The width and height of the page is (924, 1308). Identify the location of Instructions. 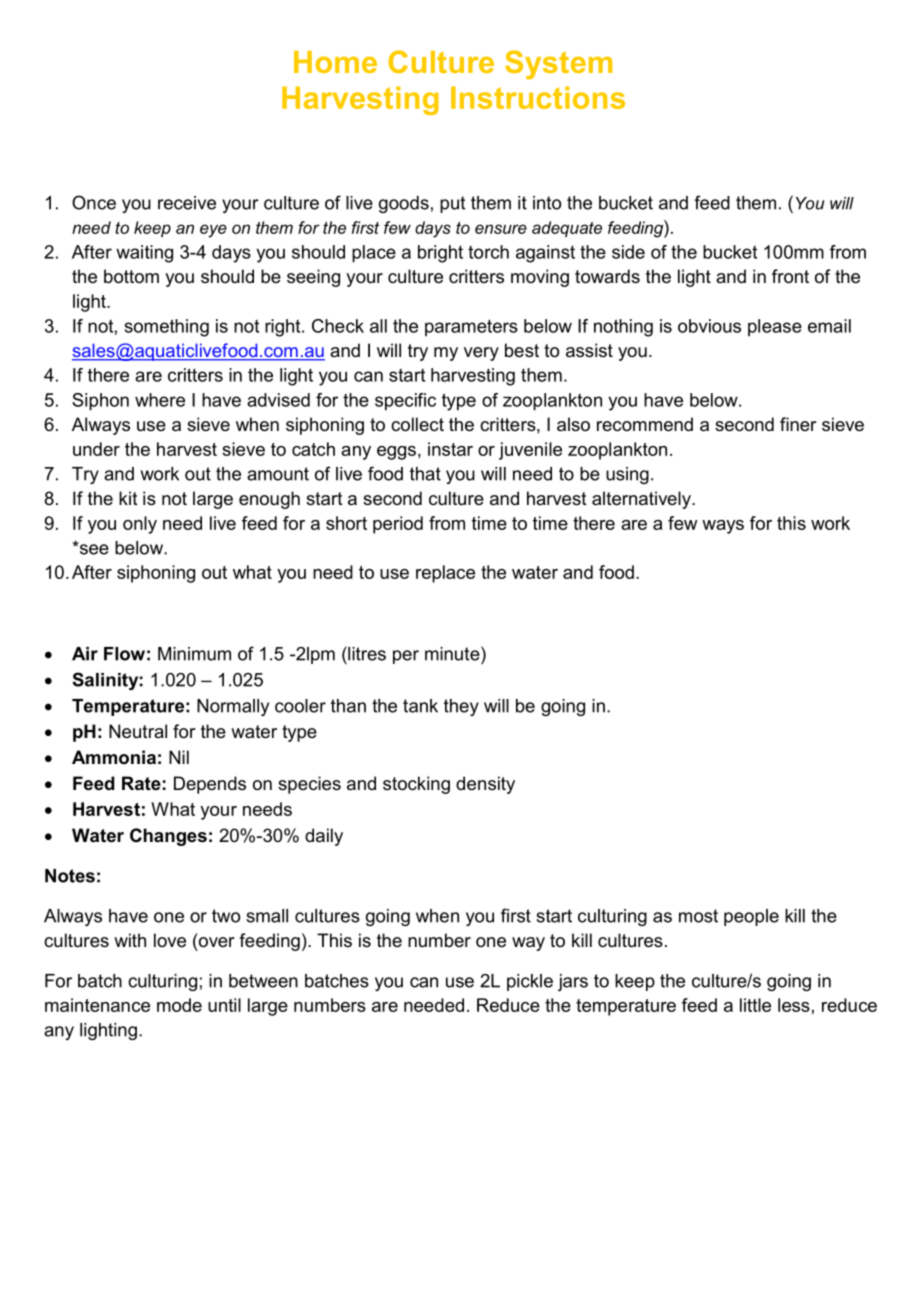
(538, 97).
